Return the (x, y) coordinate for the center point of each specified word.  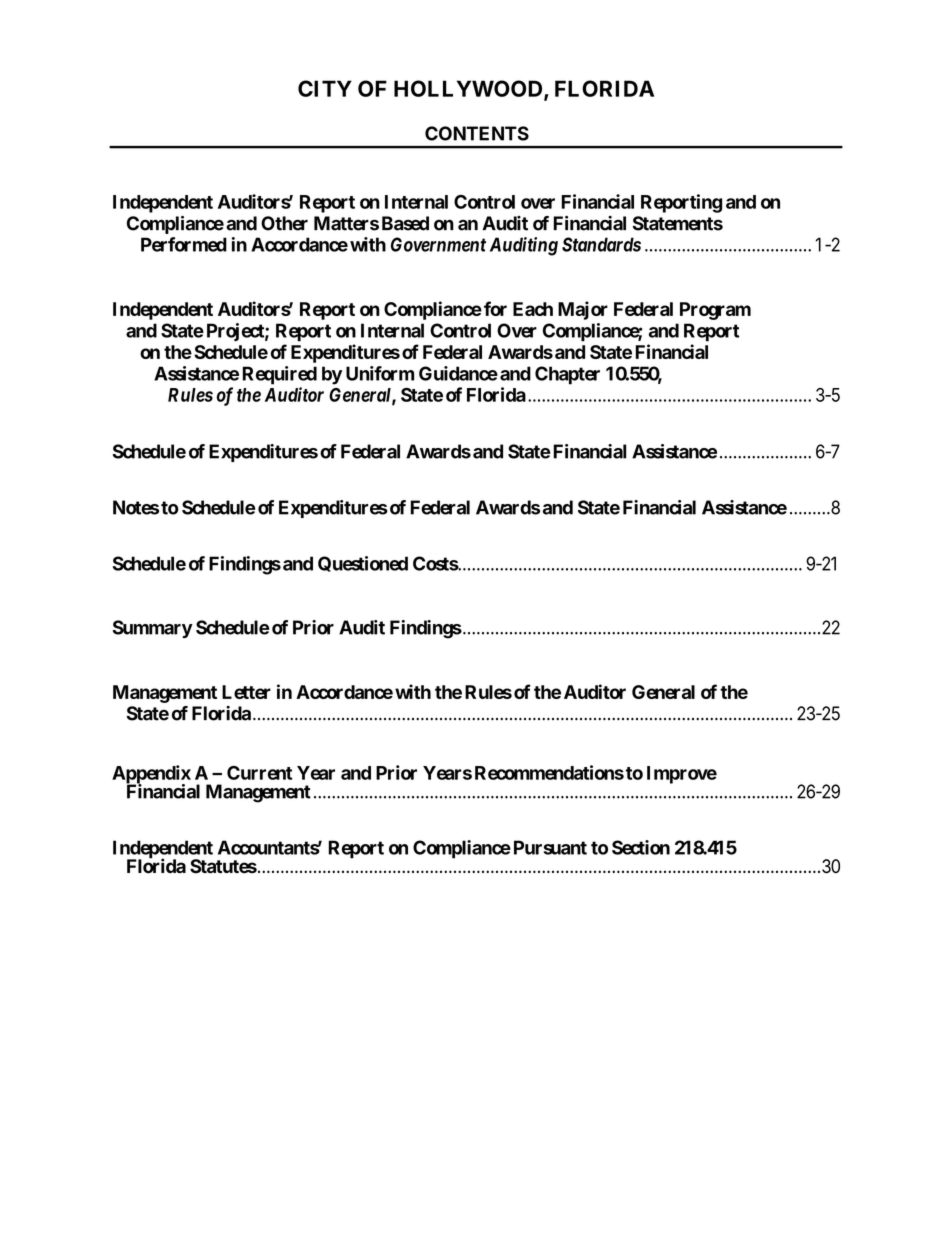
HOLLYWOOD (469, 90)
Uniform (380, 373)
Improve (682, 775)
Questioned (363, 564)
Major (583, 310)
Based (405, 223)
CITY (325, 88)
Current (259, 773)
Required (279, 375)
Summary (153, 629)
